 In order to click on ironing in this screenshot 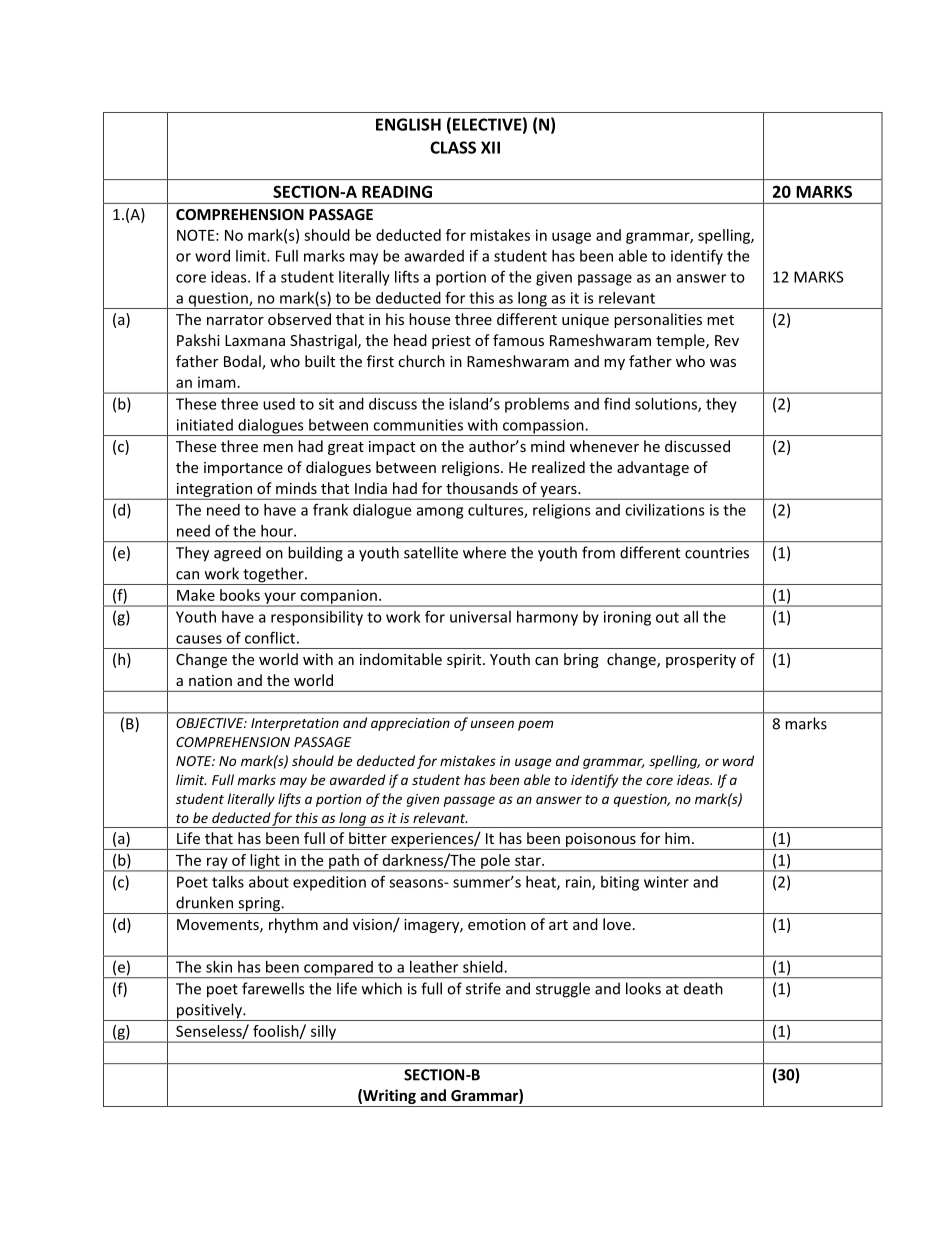, I will do `click(627, 618)`.
